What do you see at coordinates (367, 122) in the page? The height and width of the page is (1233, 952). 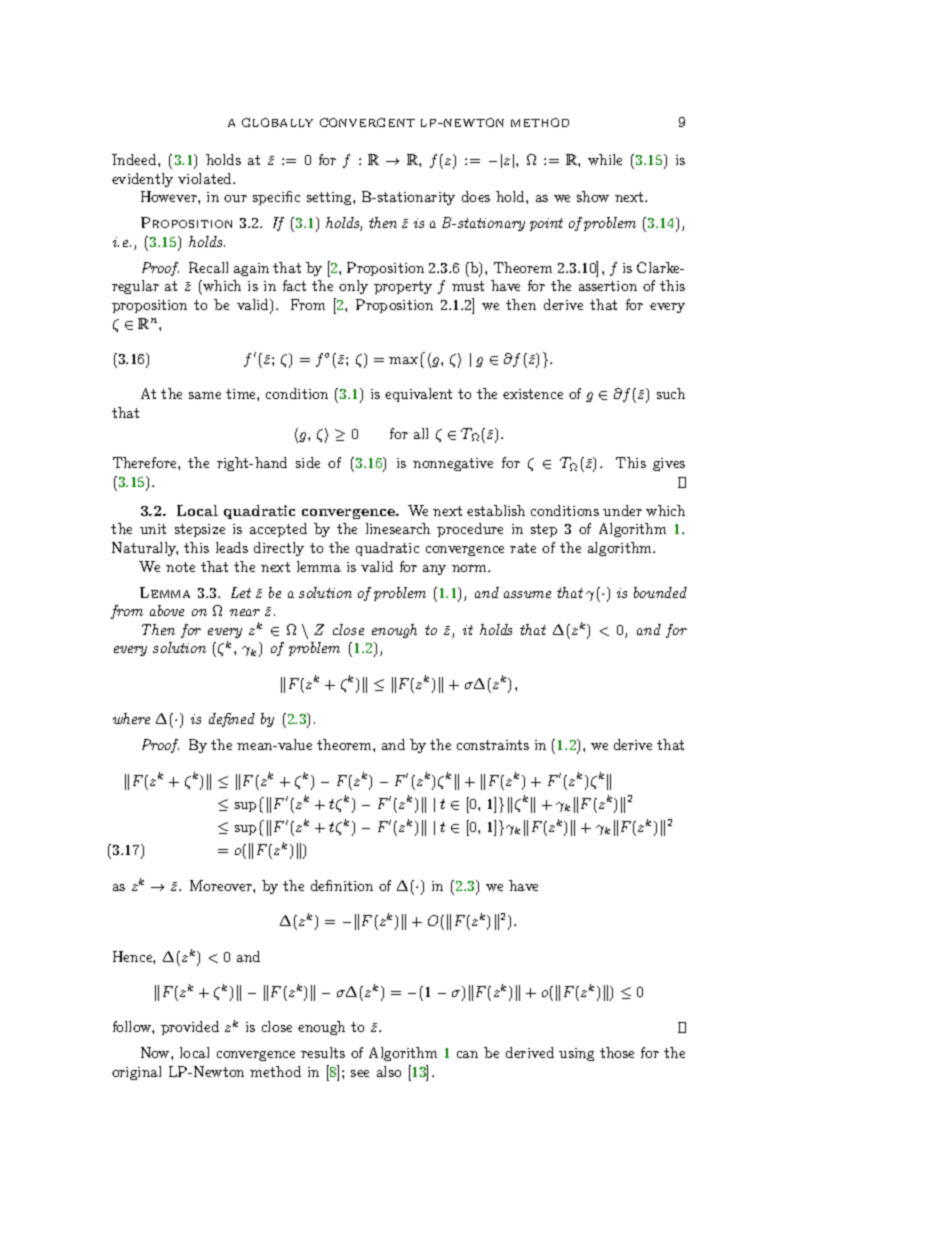 I see `CONVERGENT` at bounding box center [367, 122].
